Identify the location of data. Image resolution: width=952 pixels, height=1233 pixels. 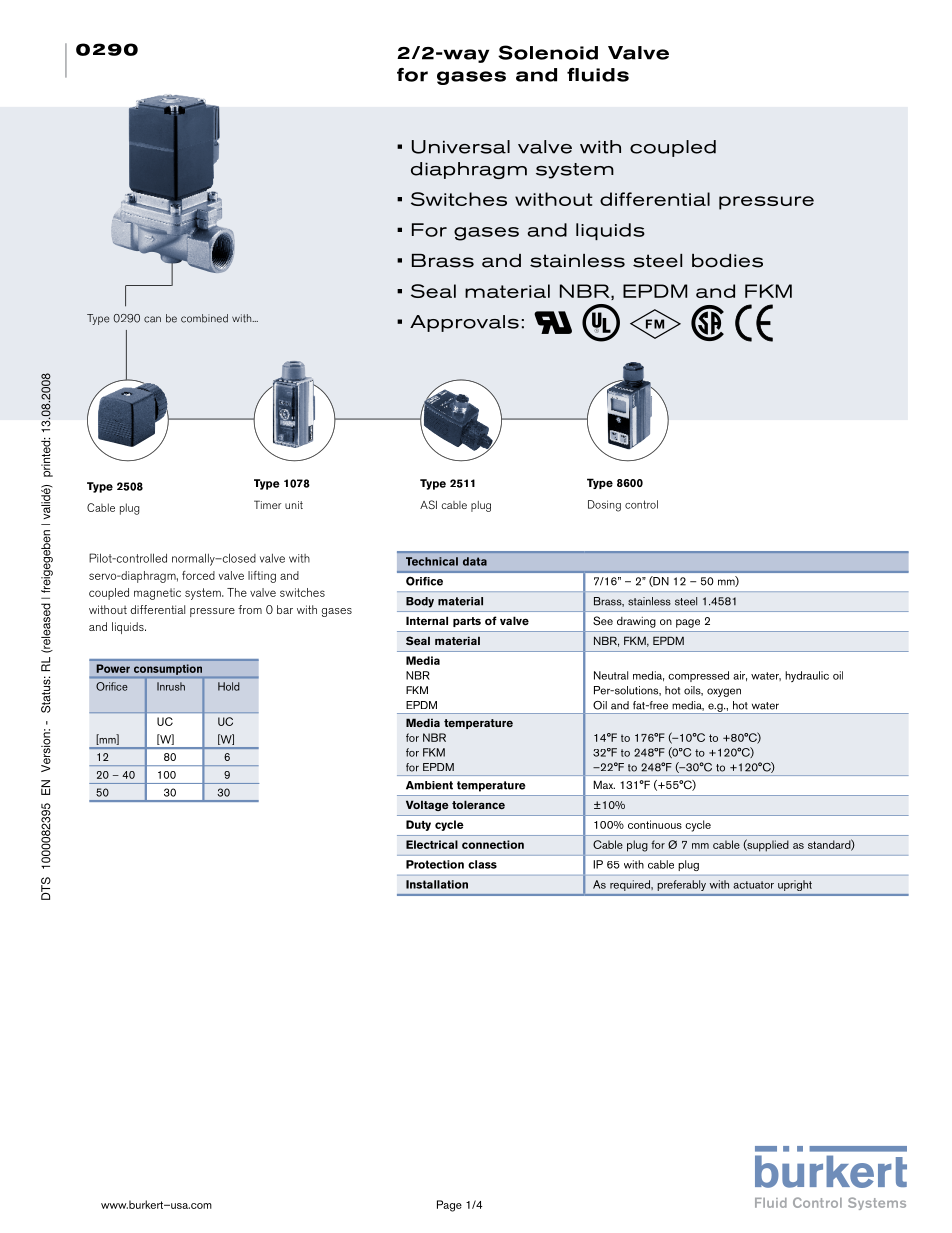
(475, 561).
